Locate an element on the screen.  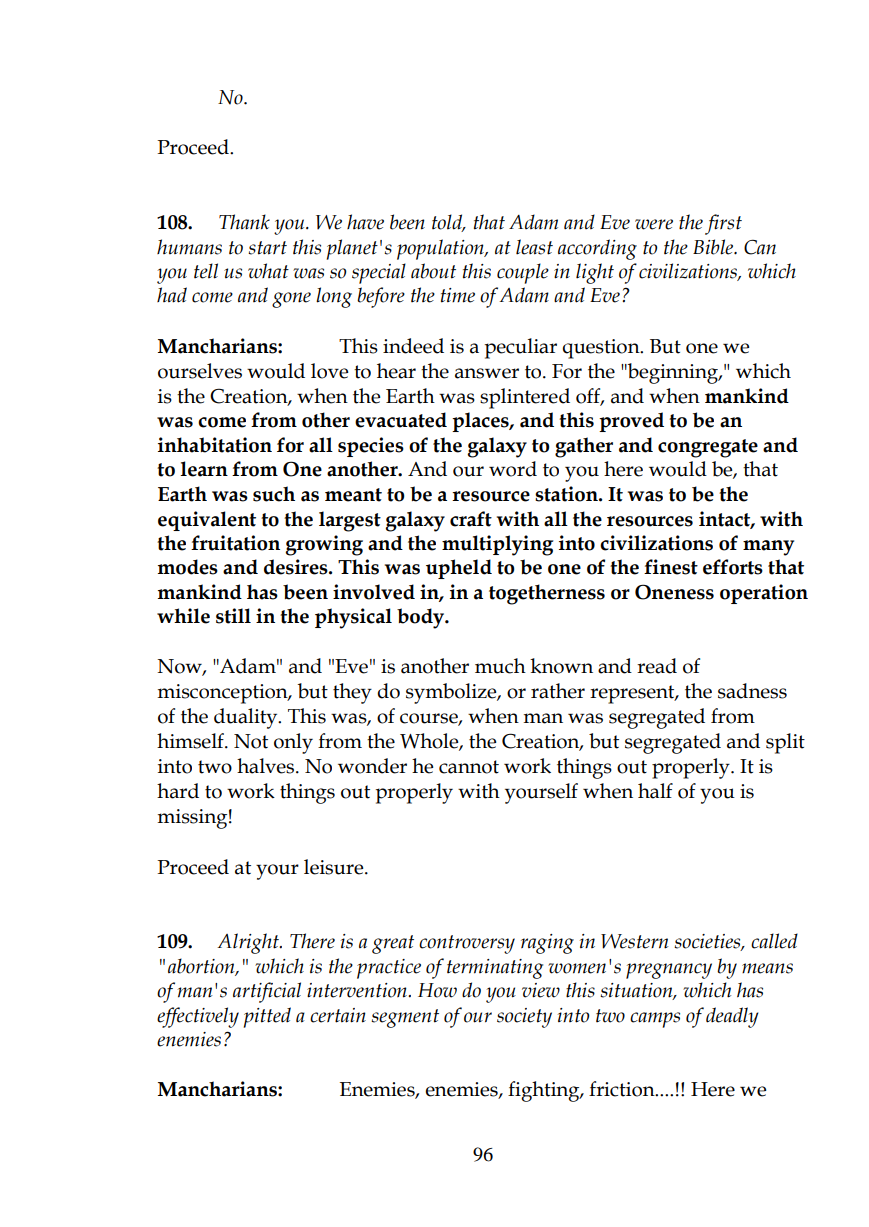
equivalent is located at coordinates (207, 521).
